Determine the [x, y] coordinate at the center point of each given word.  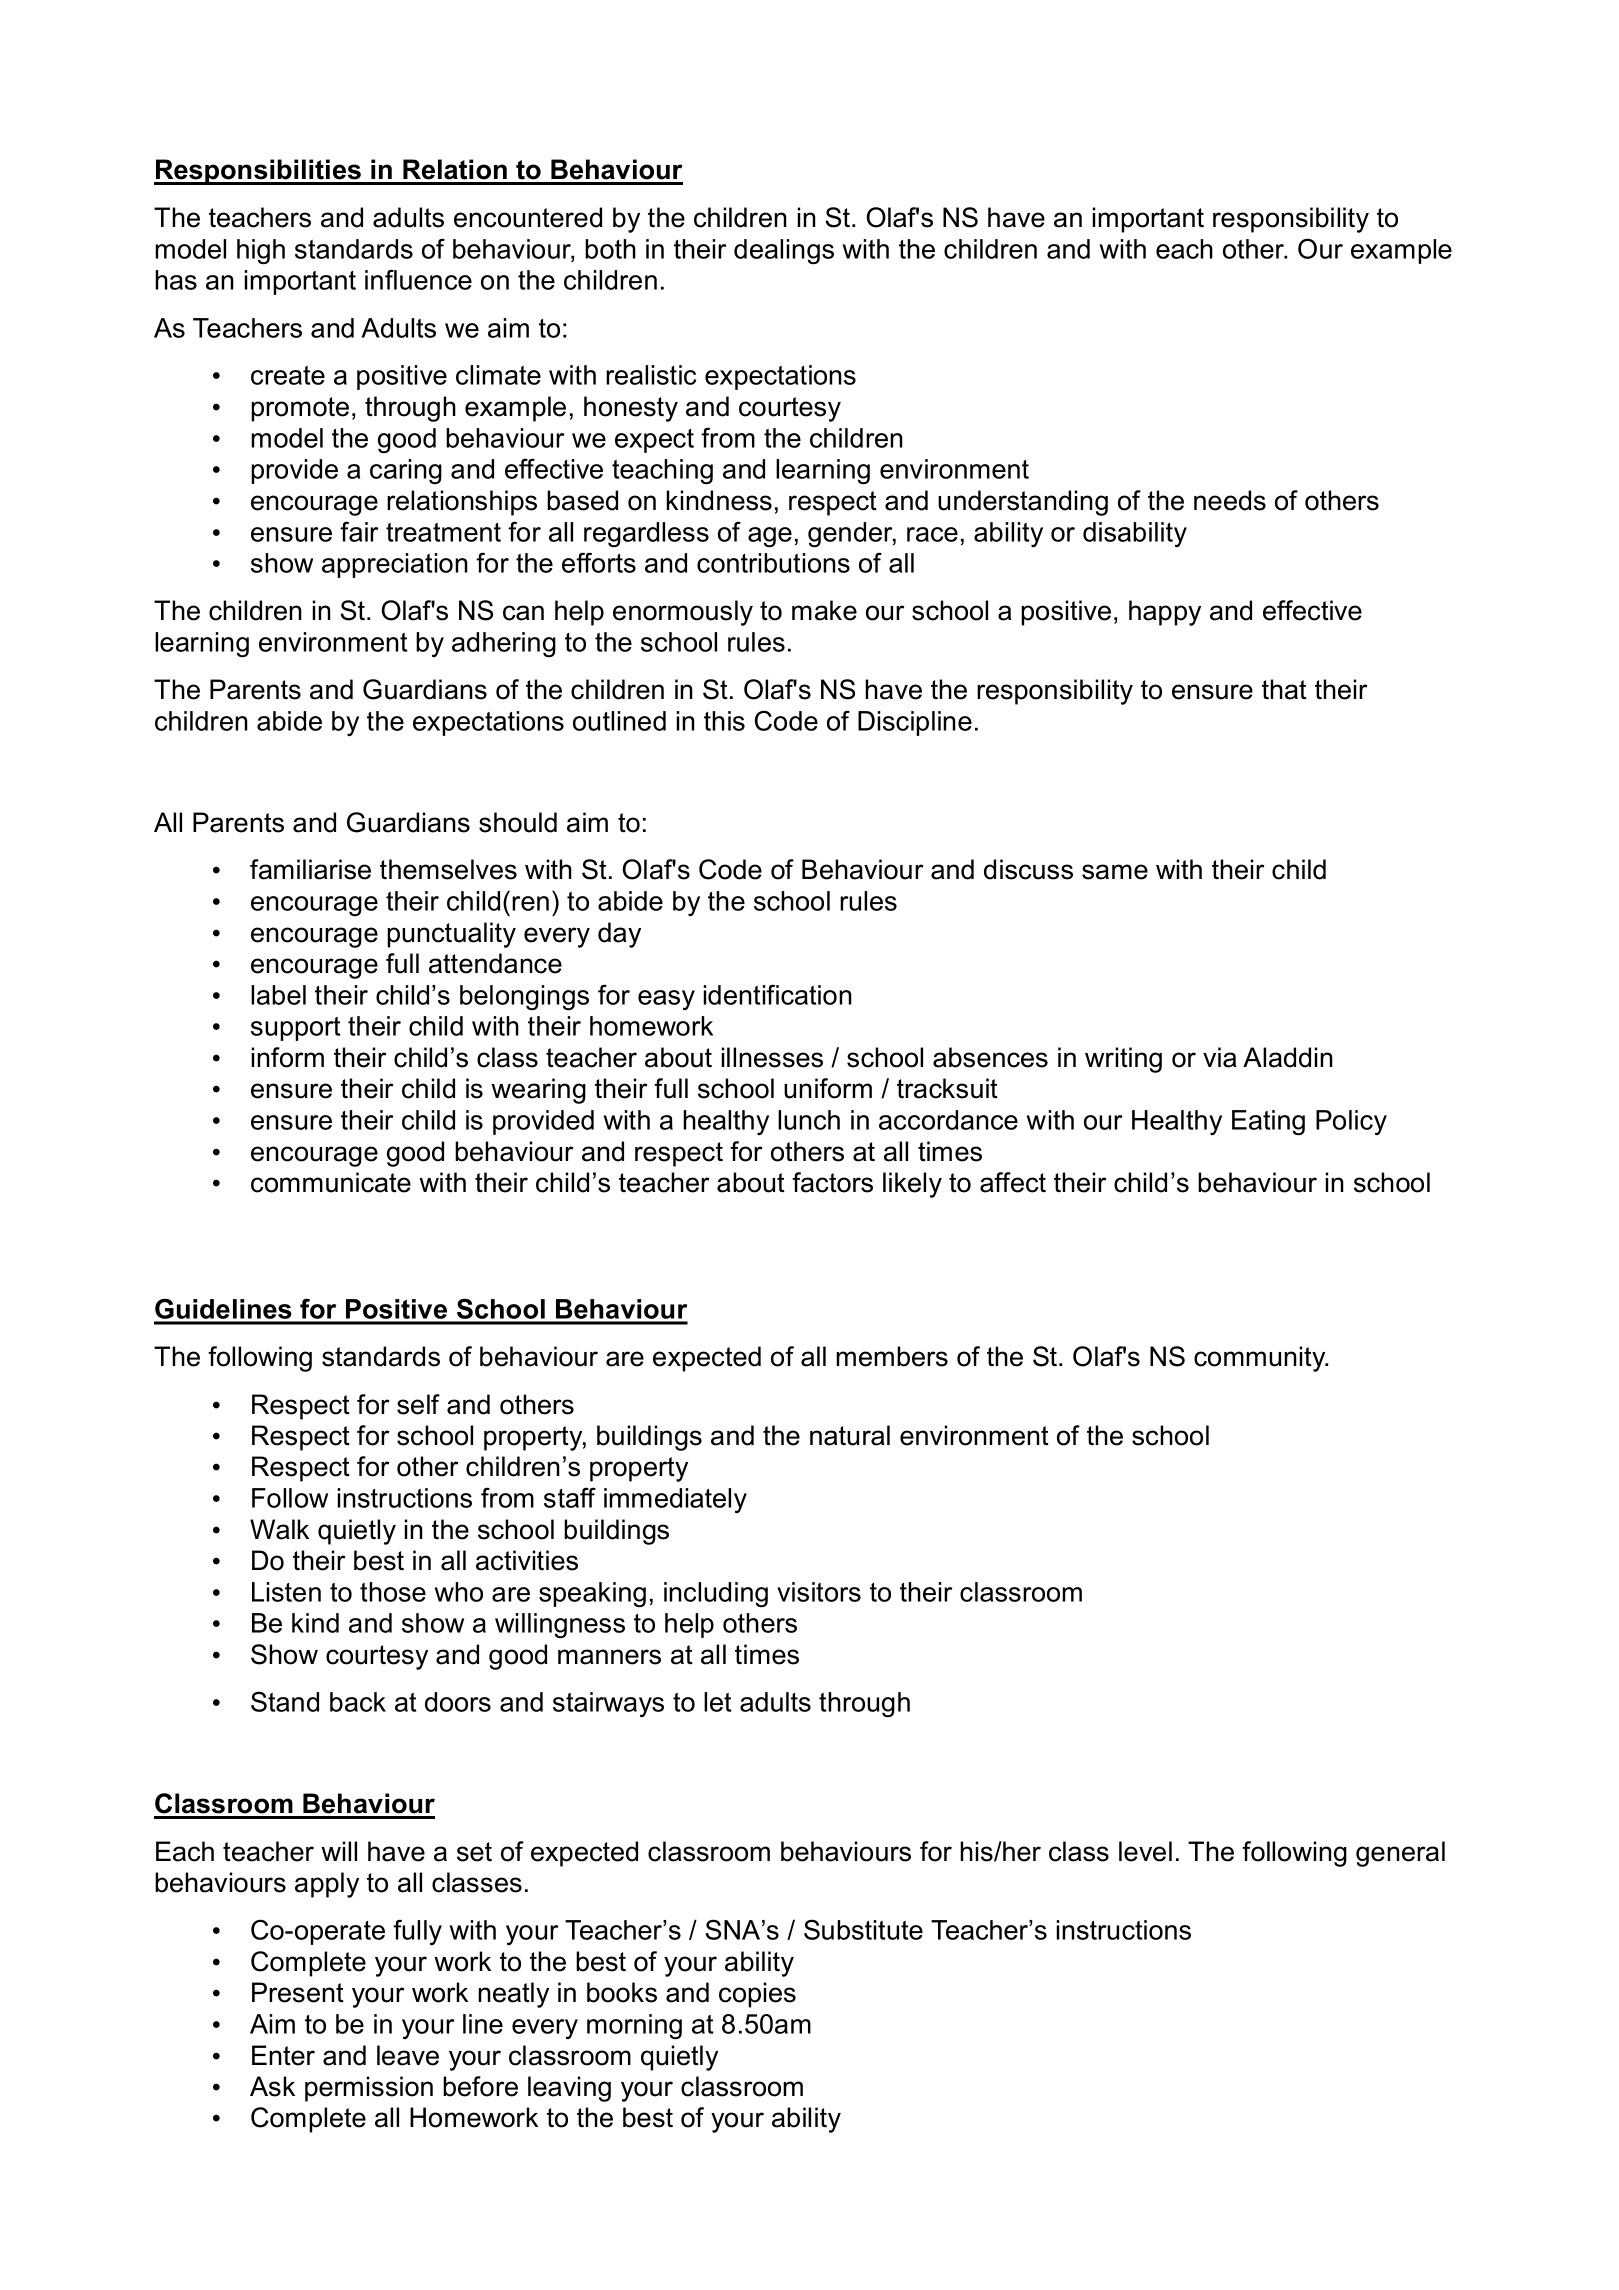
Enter [283, 2055]
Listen [286, 1592]
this [724, 721]
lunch [809, 1120]
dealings [784, 251]
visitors [819, 1592]
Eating [1268, 1122]
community [1261, 1359]
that [1284, 689]
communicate [331, 1182]
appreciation [395, 565]
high [261, 251]
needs [1230, 500]
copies [757, 1995]
